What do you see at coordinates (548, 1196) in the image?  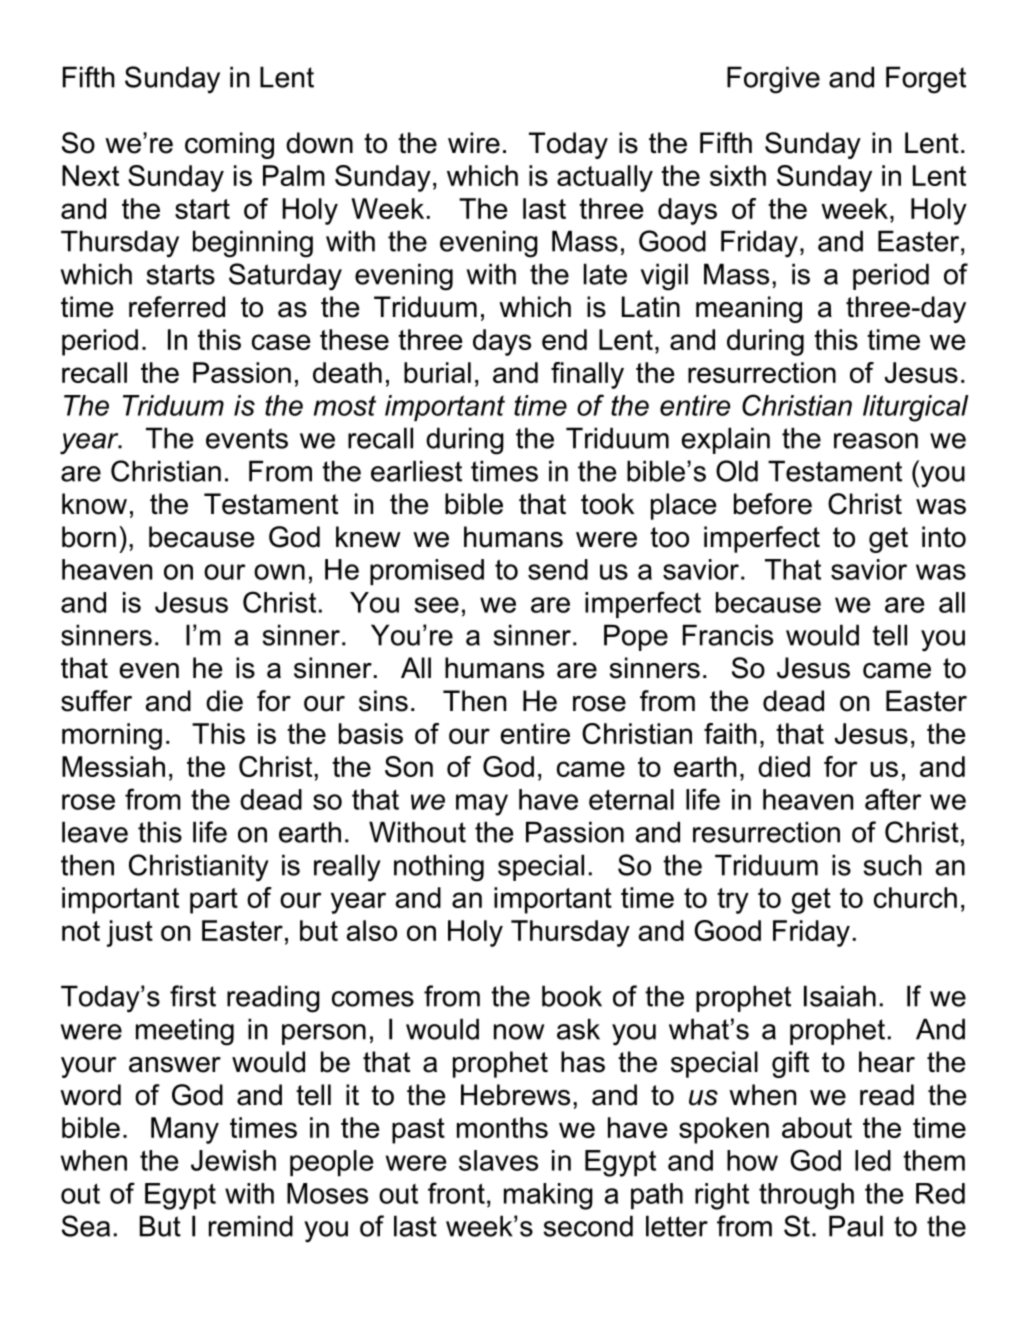 I see `making` at bounding box center [548, 1196].
